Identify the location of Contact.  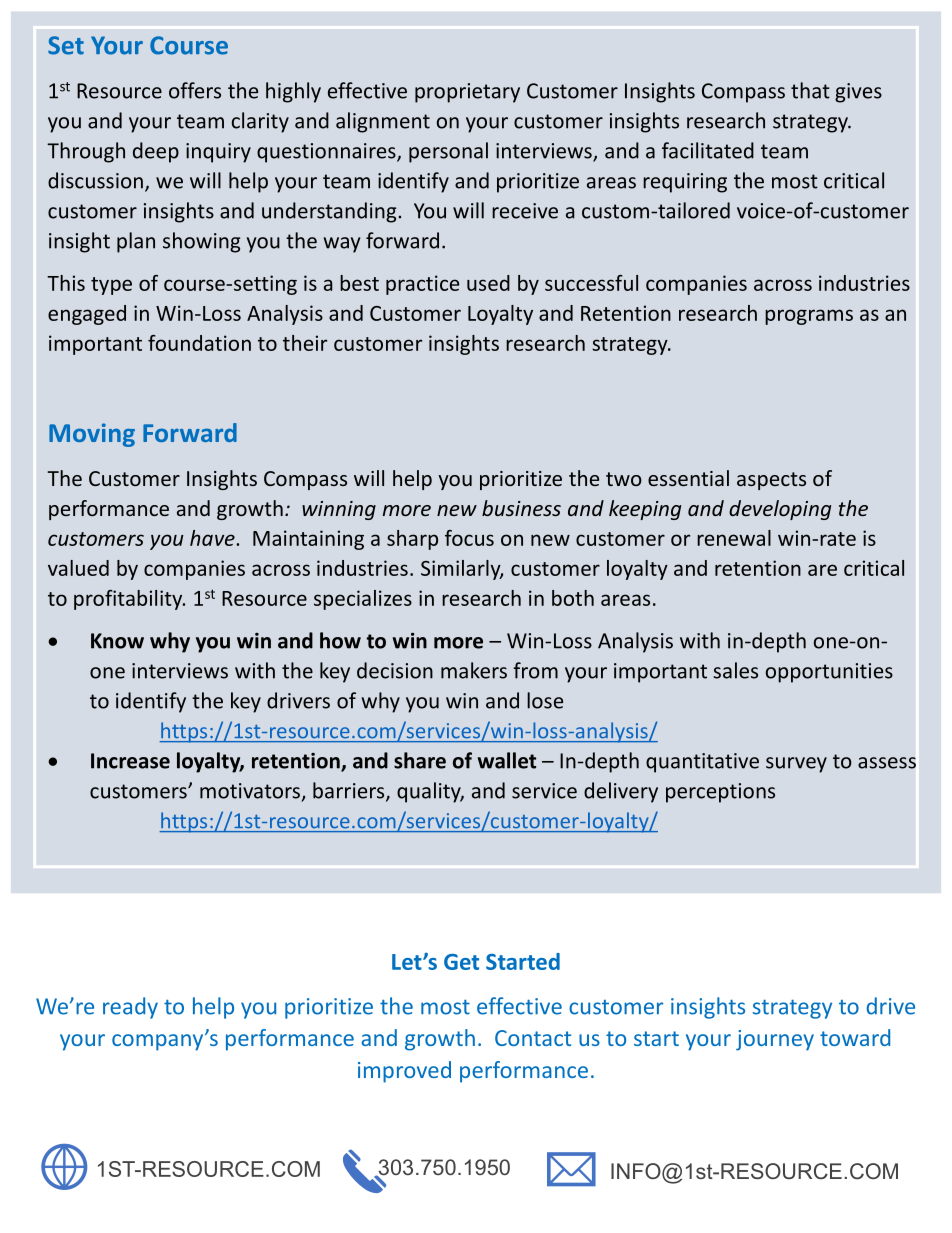
(533, 1038).
